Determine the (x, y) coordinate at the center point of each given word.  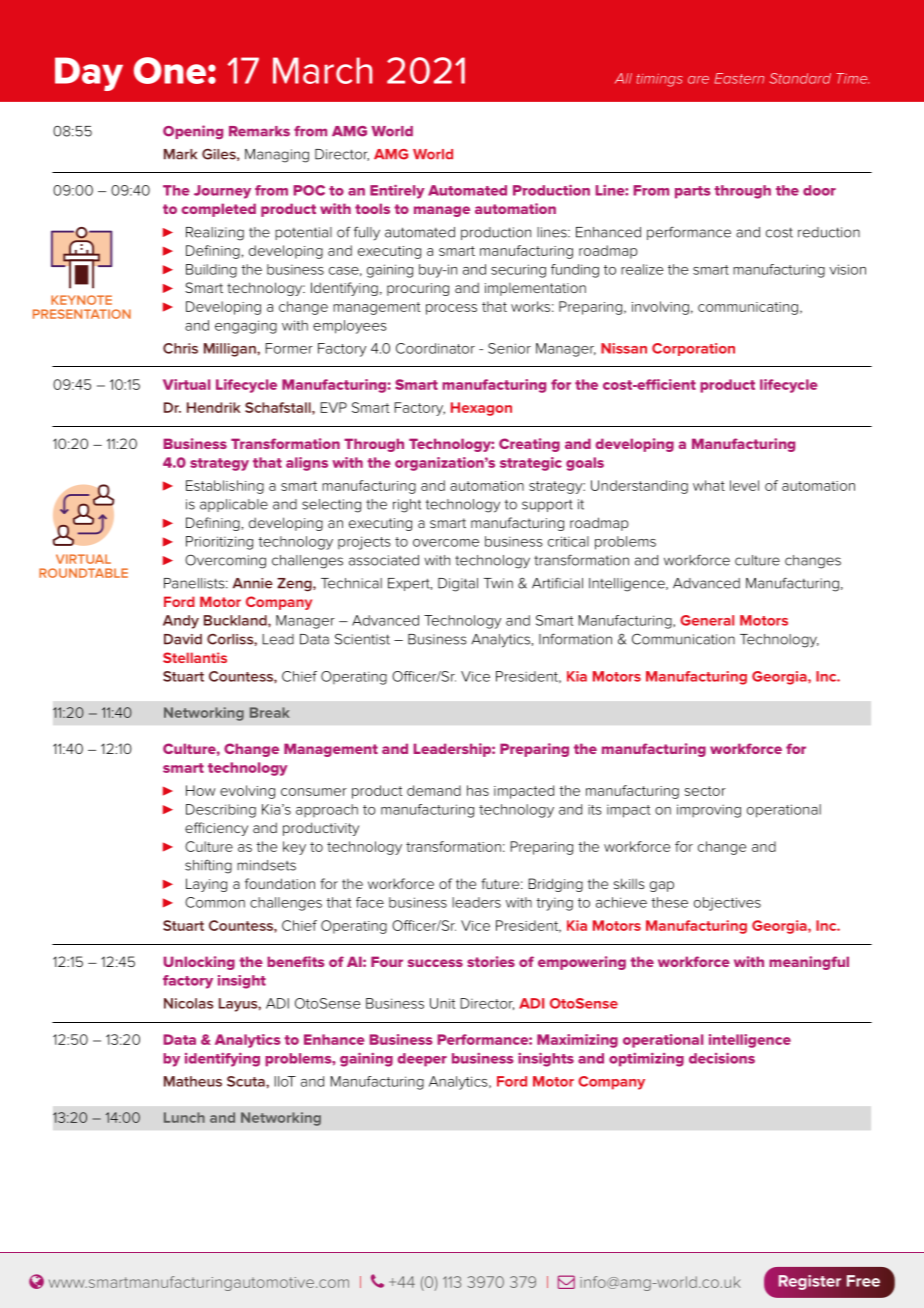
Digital (458, 585)
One (170, 70)
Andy (181, 622)
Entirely (397, 191)
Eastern (739, 78)
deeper (422, 1060)
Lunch (184, 1117)
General (707, 620)
